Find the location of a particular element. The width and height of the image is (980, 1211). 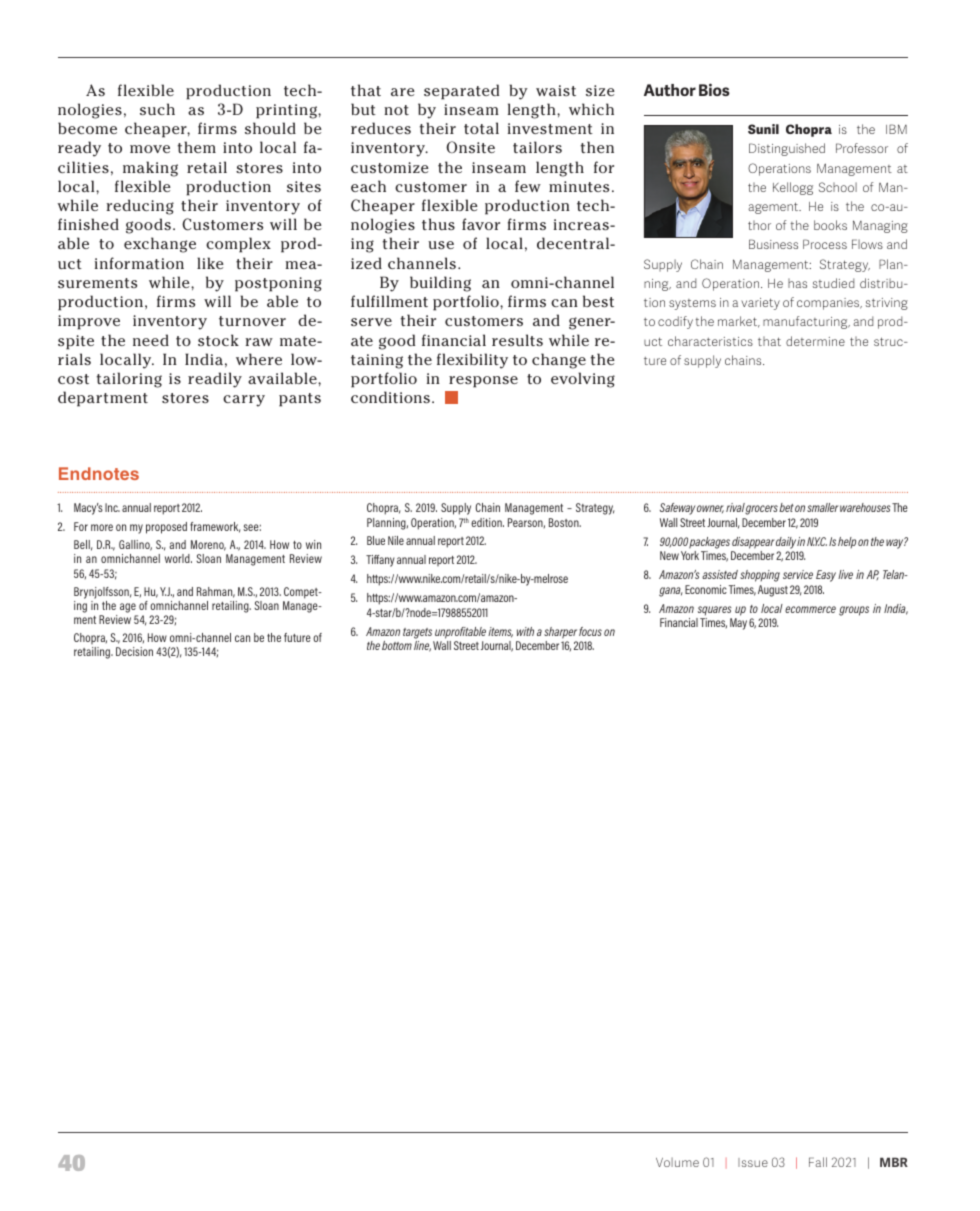

Sunil is located at coordinates (763, 129).
